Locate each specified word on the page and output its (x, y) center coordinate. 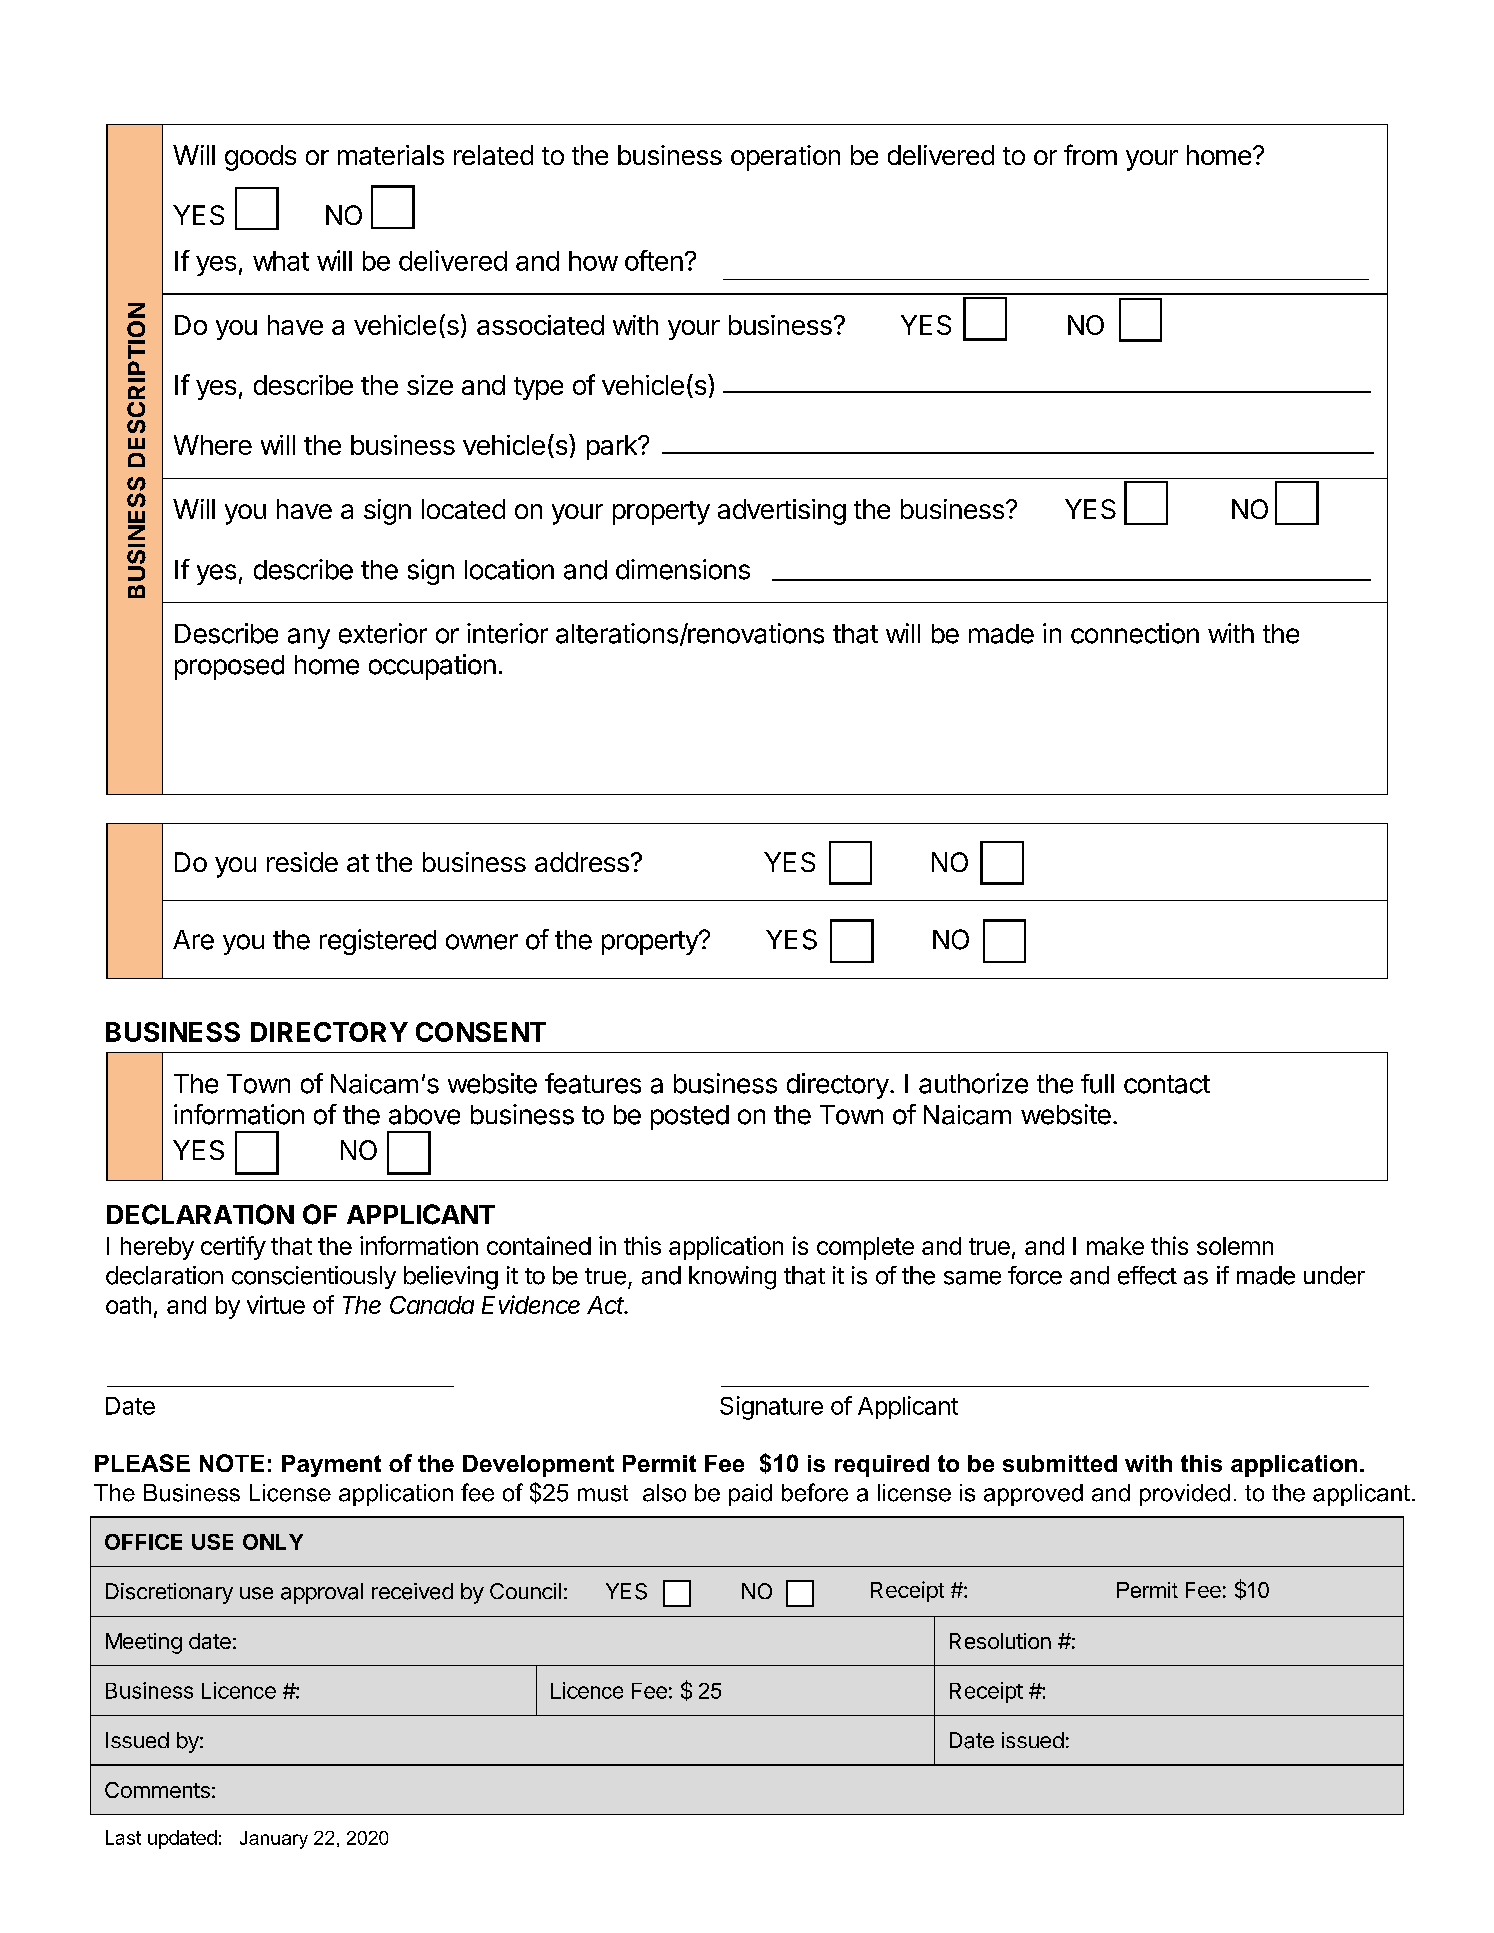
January (274, 1840)
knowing (732, 1278)
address (582, 862)
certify (233, 1248)
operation (785, 158)
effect (1147, 1275)
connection (1135, 633)
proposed (229, 667)
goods (260, 158)
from (1090, 154)
